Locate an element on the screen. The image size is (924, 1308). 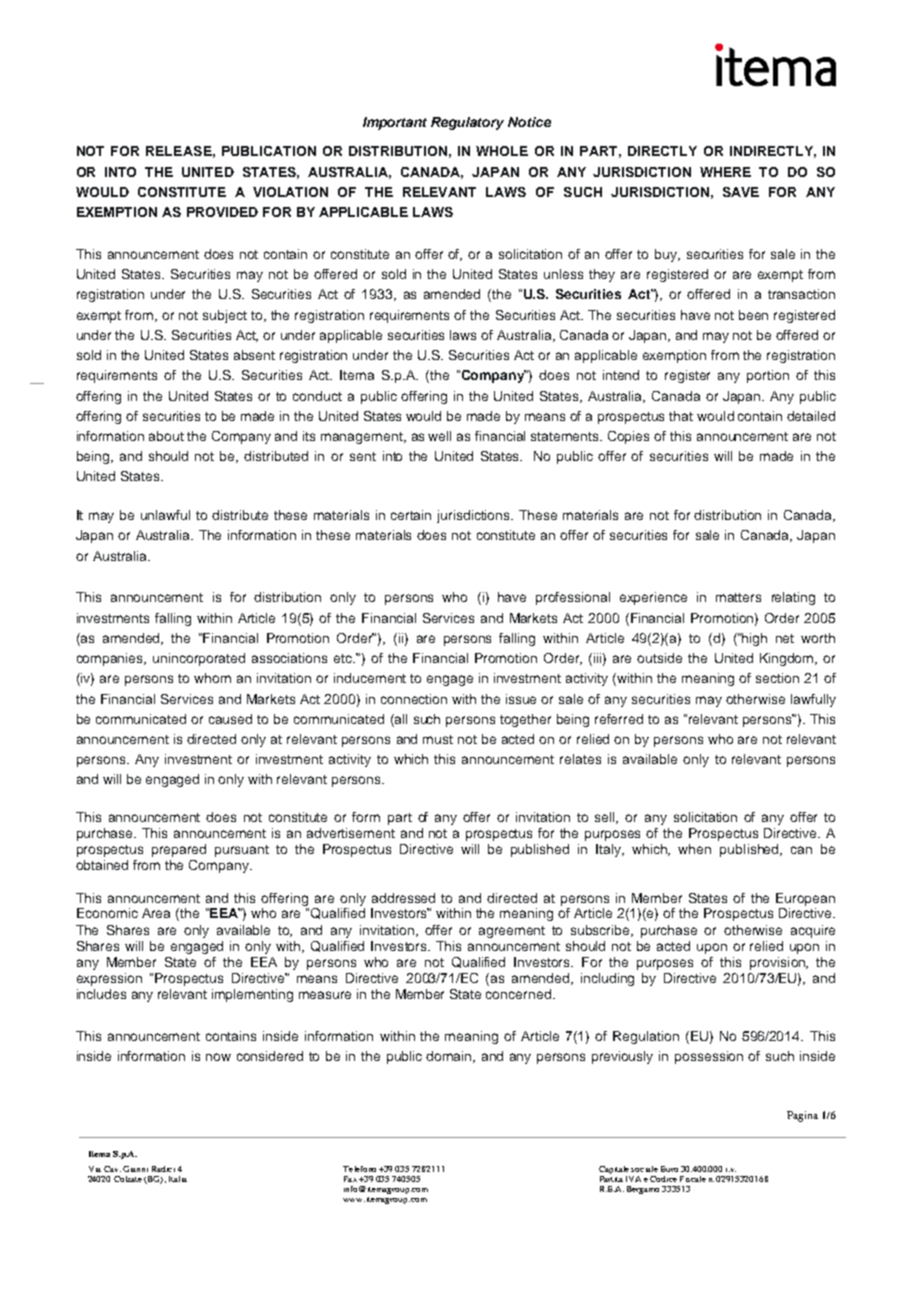
must is located at coordinates (438, 739).
